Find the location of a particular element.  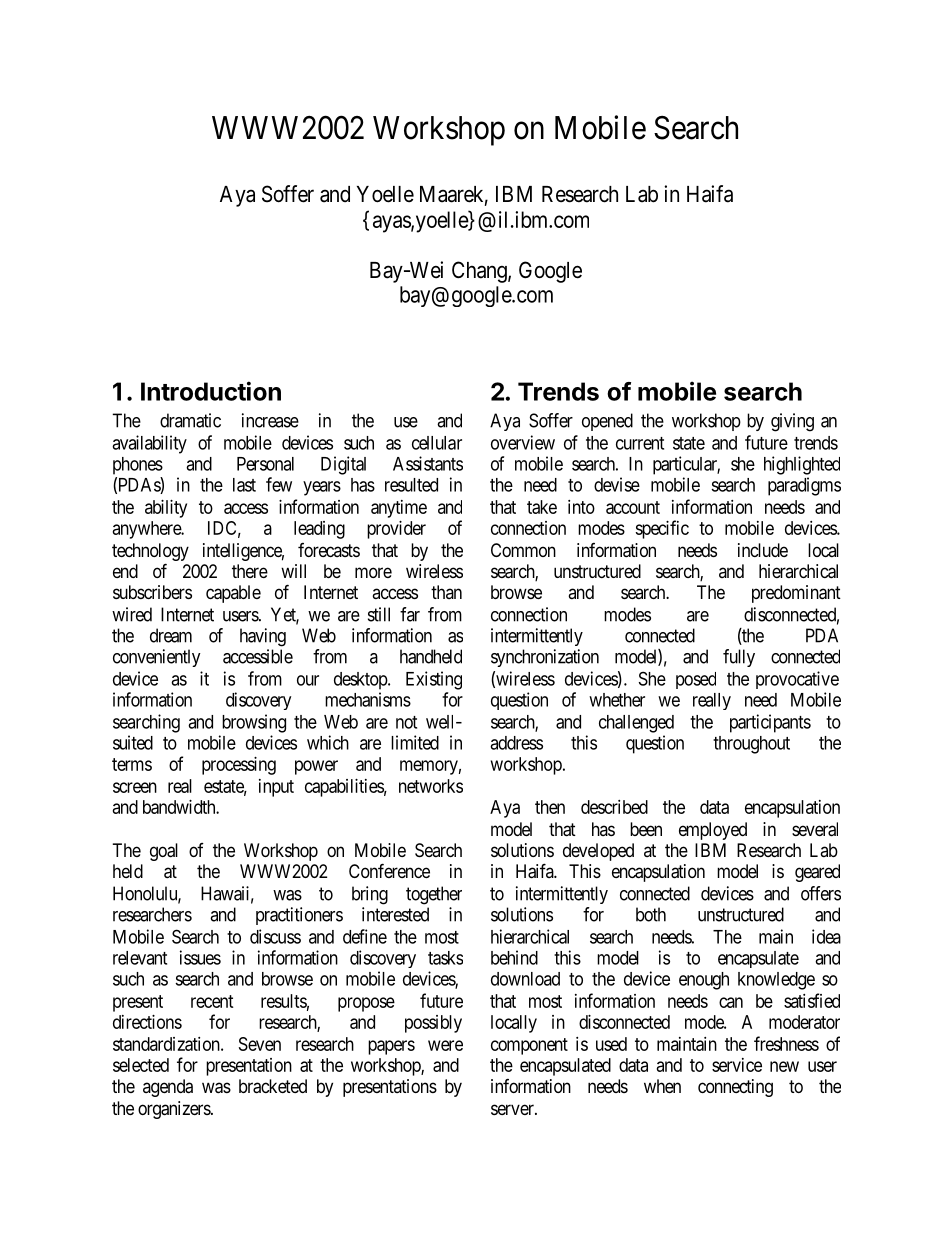

dream is located at coordinates (171, 635).
